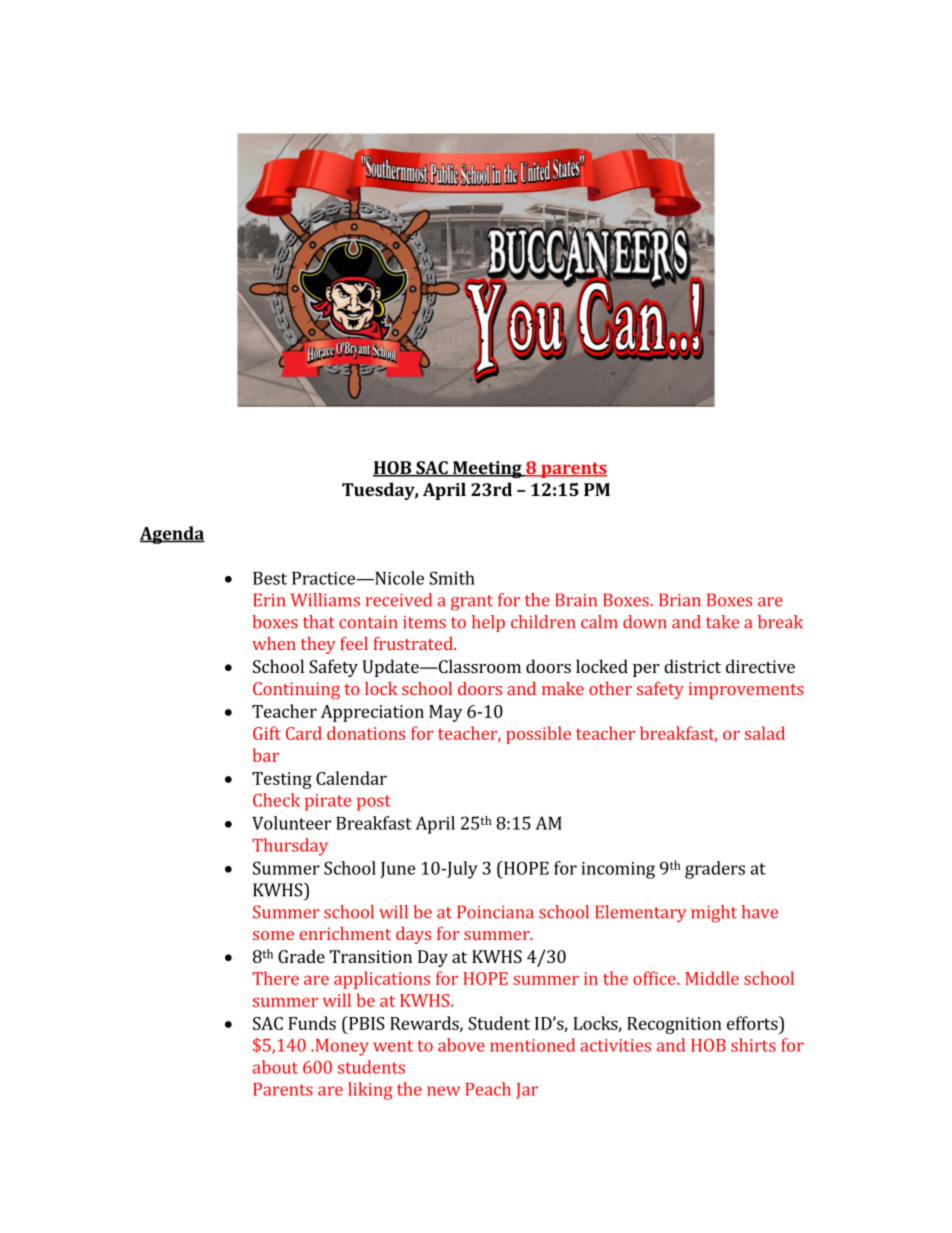 This screenshot has height=1233, width=952. What do you see at coordinates (487, 469) in the screenshot?
I see `Meeting` at bounding box center [487, 469].
